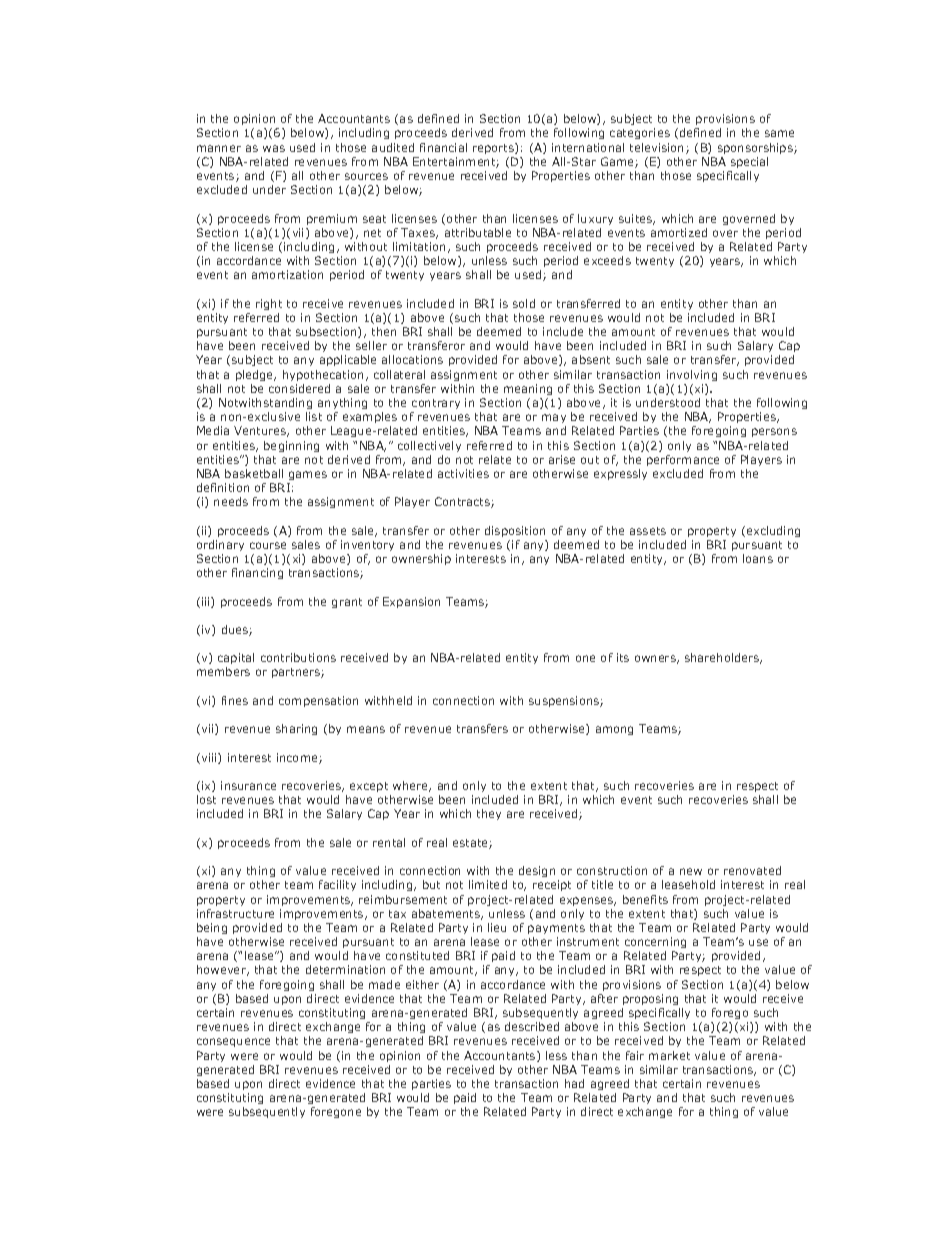 Image resolution: width=952 pixels, height=1233 pixels. Describe the element at coordinates (691, 871) in the screenshot. I see `new` at that location.
